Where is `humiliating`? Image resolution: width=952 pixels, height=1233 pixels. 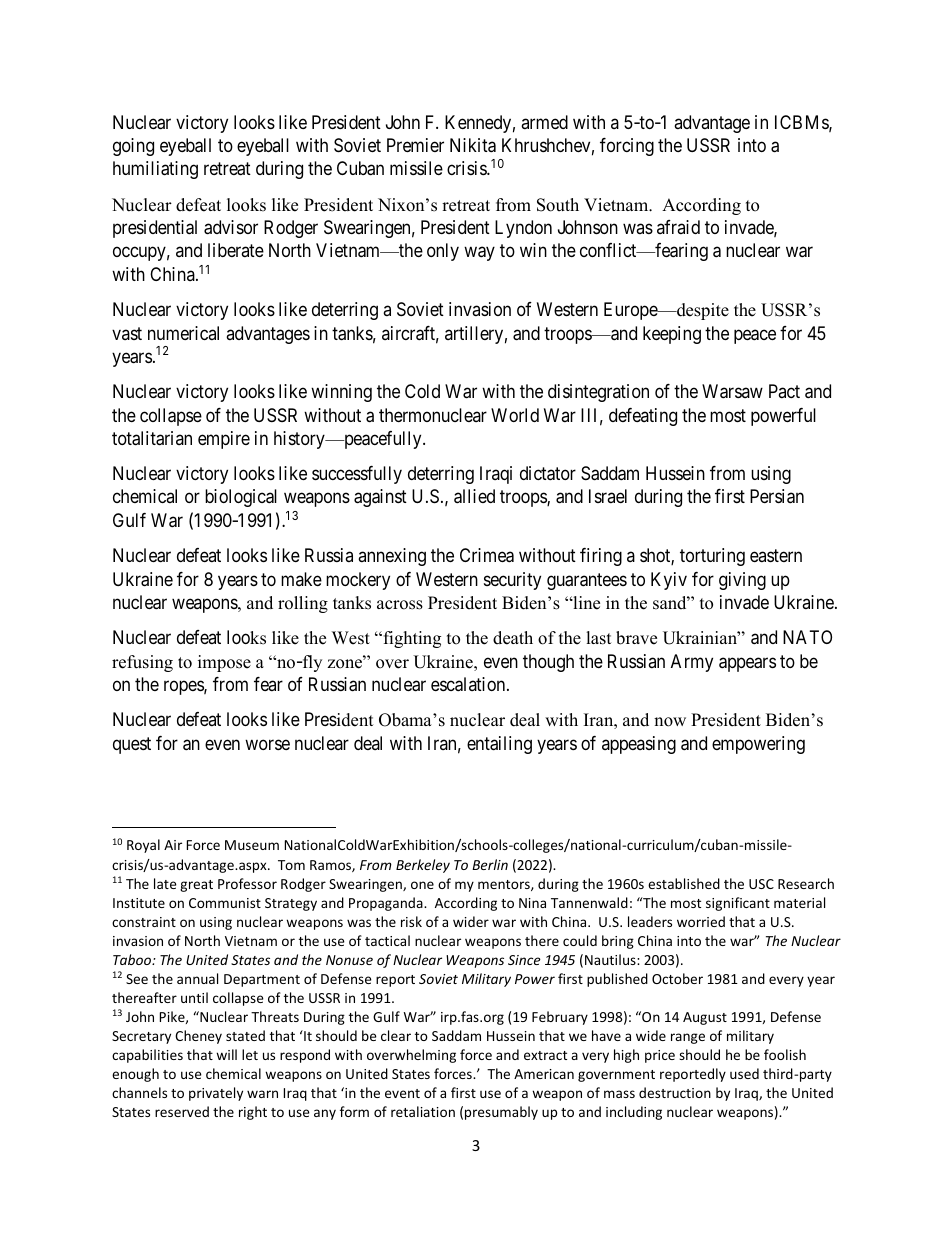
humiliating is located at coordinates (155, 170).
